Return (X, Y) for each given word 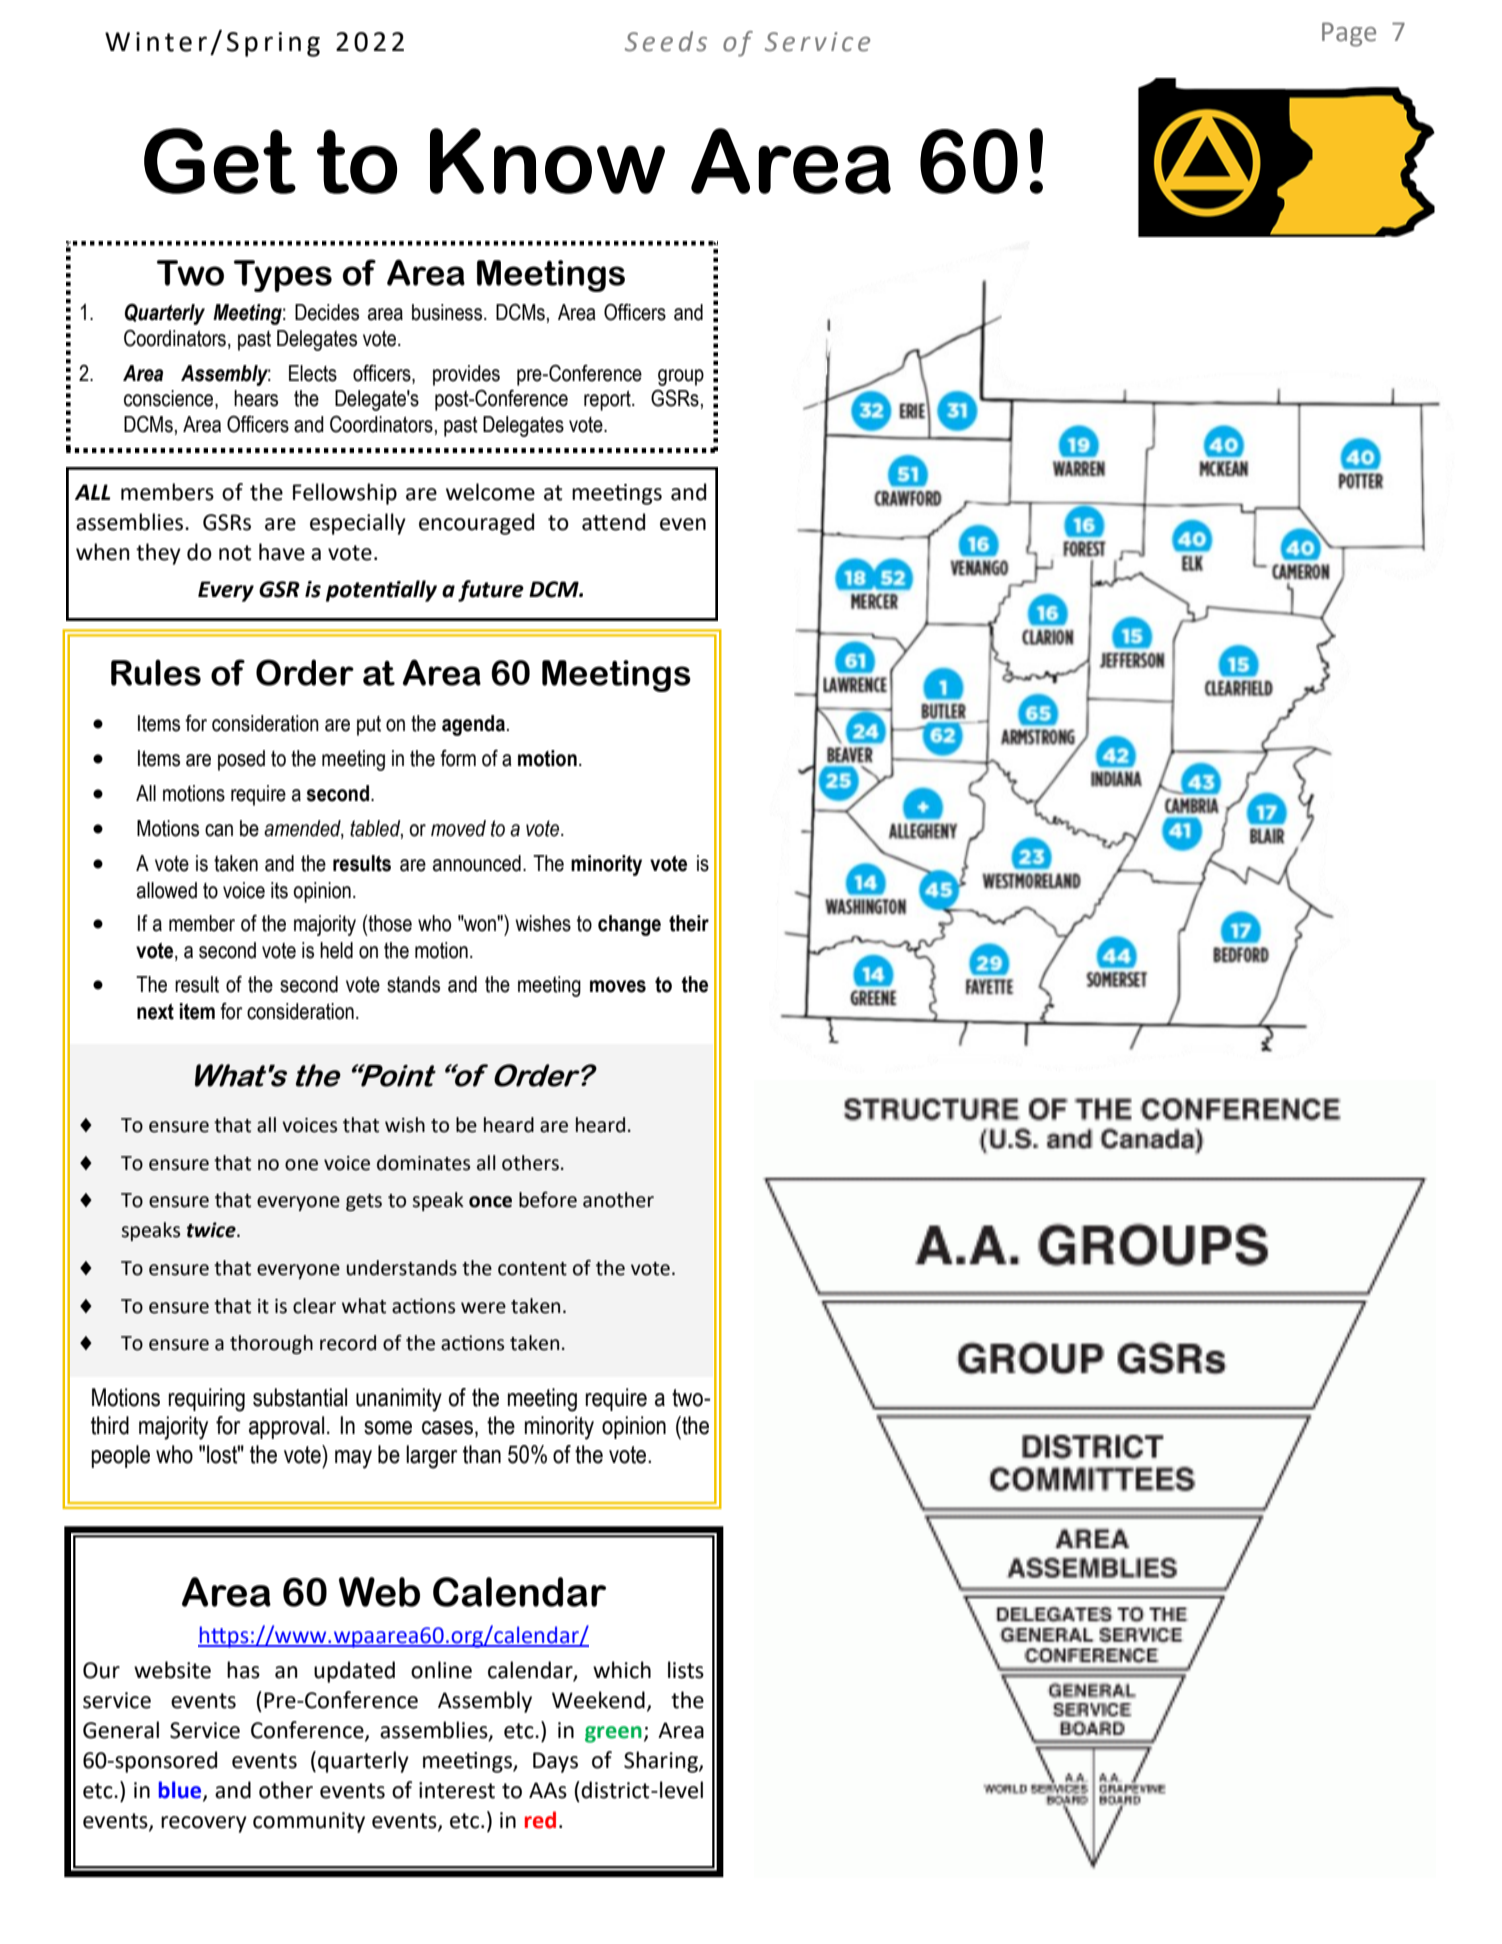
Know (547, 161)
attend (613, 522)
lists (686, 1670)
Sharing (662, 1762)
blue (181, 1791)
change (629, 925)
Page (1349, 34)
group (681, 377)
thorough (271, 1344)
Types (283, 276)
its (279, 890)
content (532, 1269)
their (689, 923)
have (282, 552)
